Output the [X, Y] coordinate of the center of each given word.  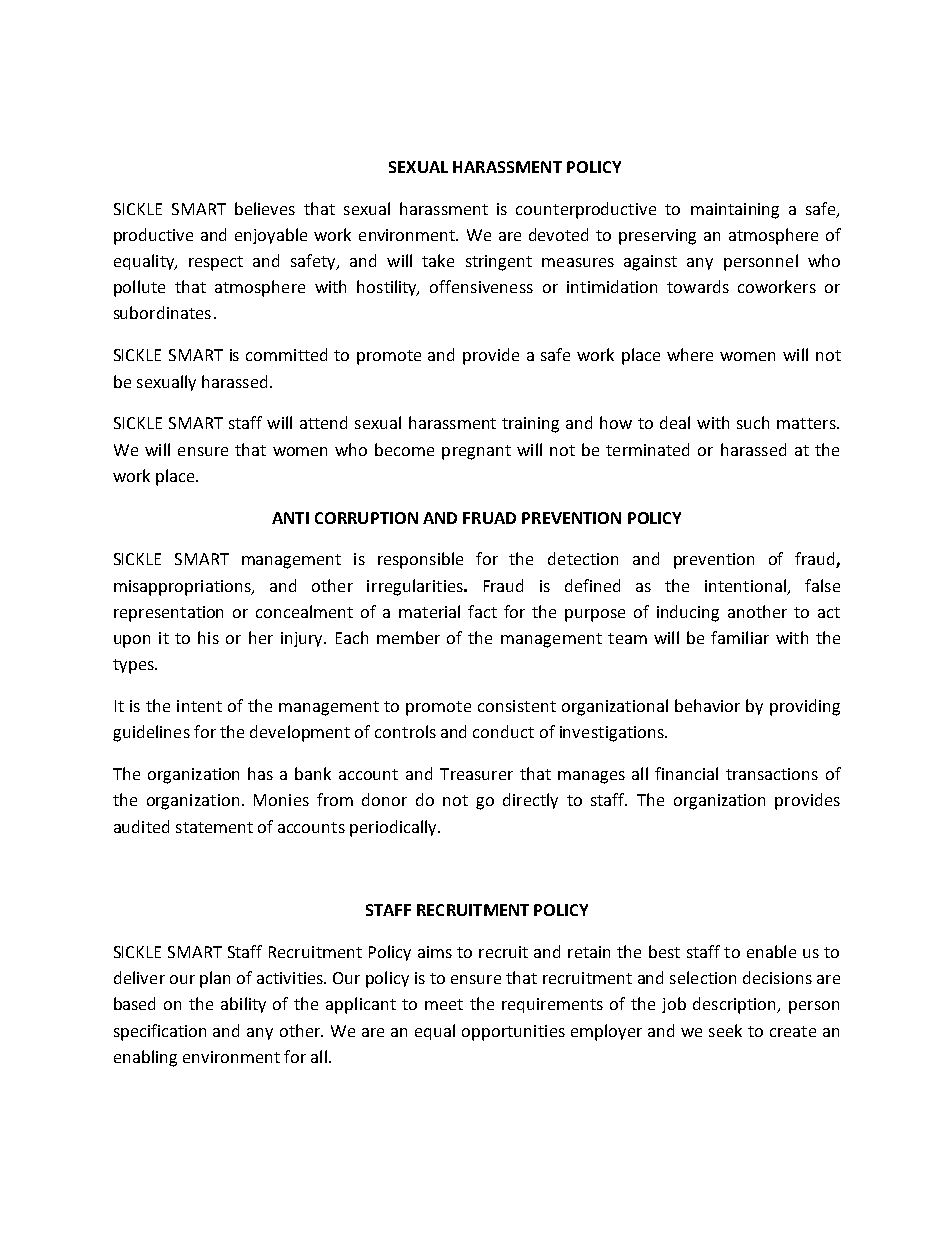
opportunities [513, 1033]
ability [243, 1005]
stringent [499, 263]
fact [482, 611]
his [208, 637]
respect [216, 263]
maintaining [735, 211]
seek [725, 1030]
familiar [740, 637]
